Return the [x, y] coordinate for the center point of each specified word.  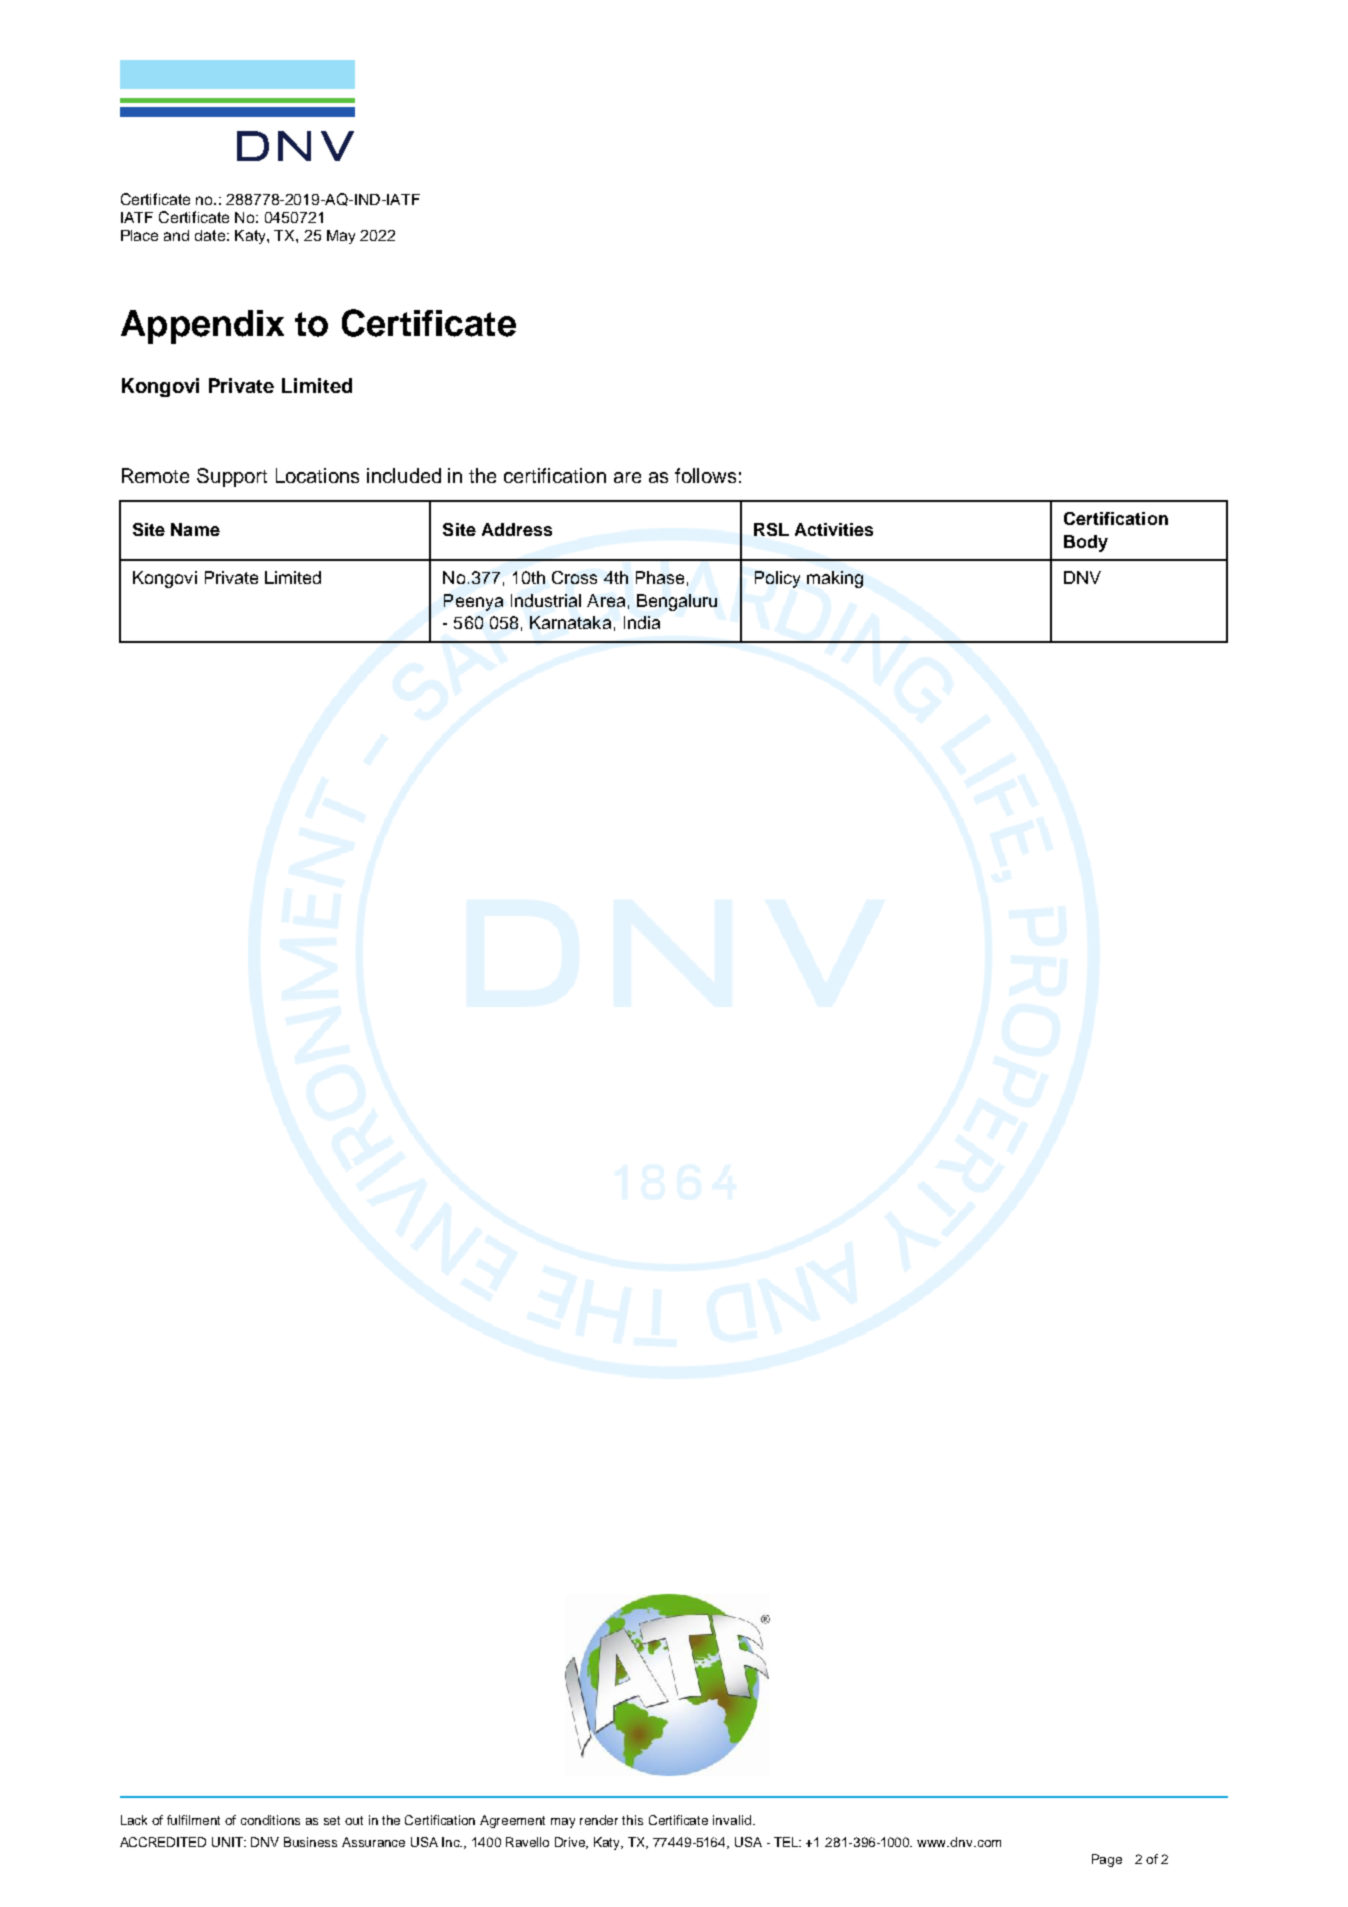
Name [195, 529]
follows [705, 475]
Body [1086, 543]
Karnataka [570, 622]
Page [1107, 1860]
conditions [270, 1820]
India [642, 622]
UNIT [229, 1842]
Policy [777, 579]
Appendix [202, 327]
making [835, 579]
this [632, 1820]
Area [606, 600]
